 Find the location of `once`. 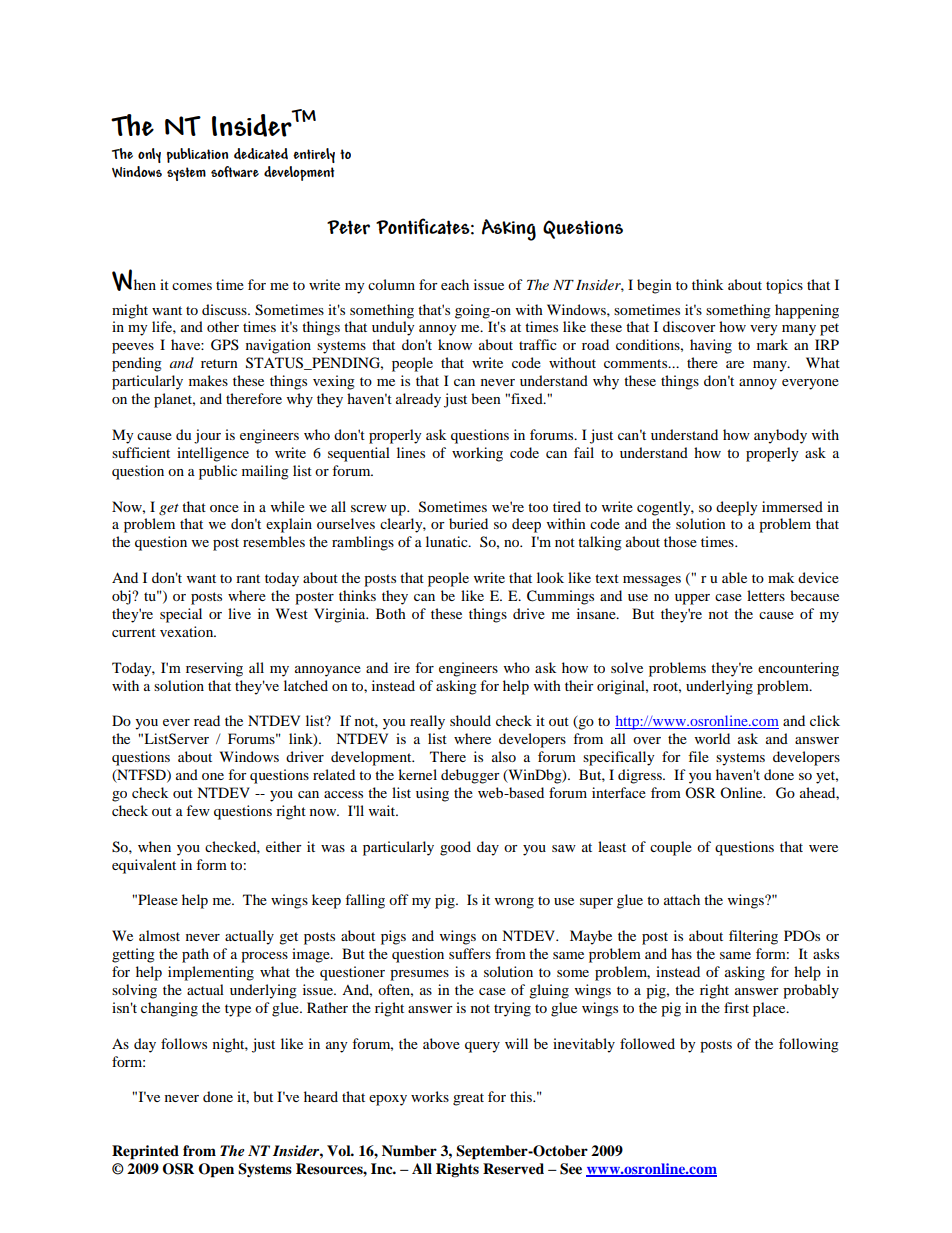

once is located at coordinates (224, 508).
